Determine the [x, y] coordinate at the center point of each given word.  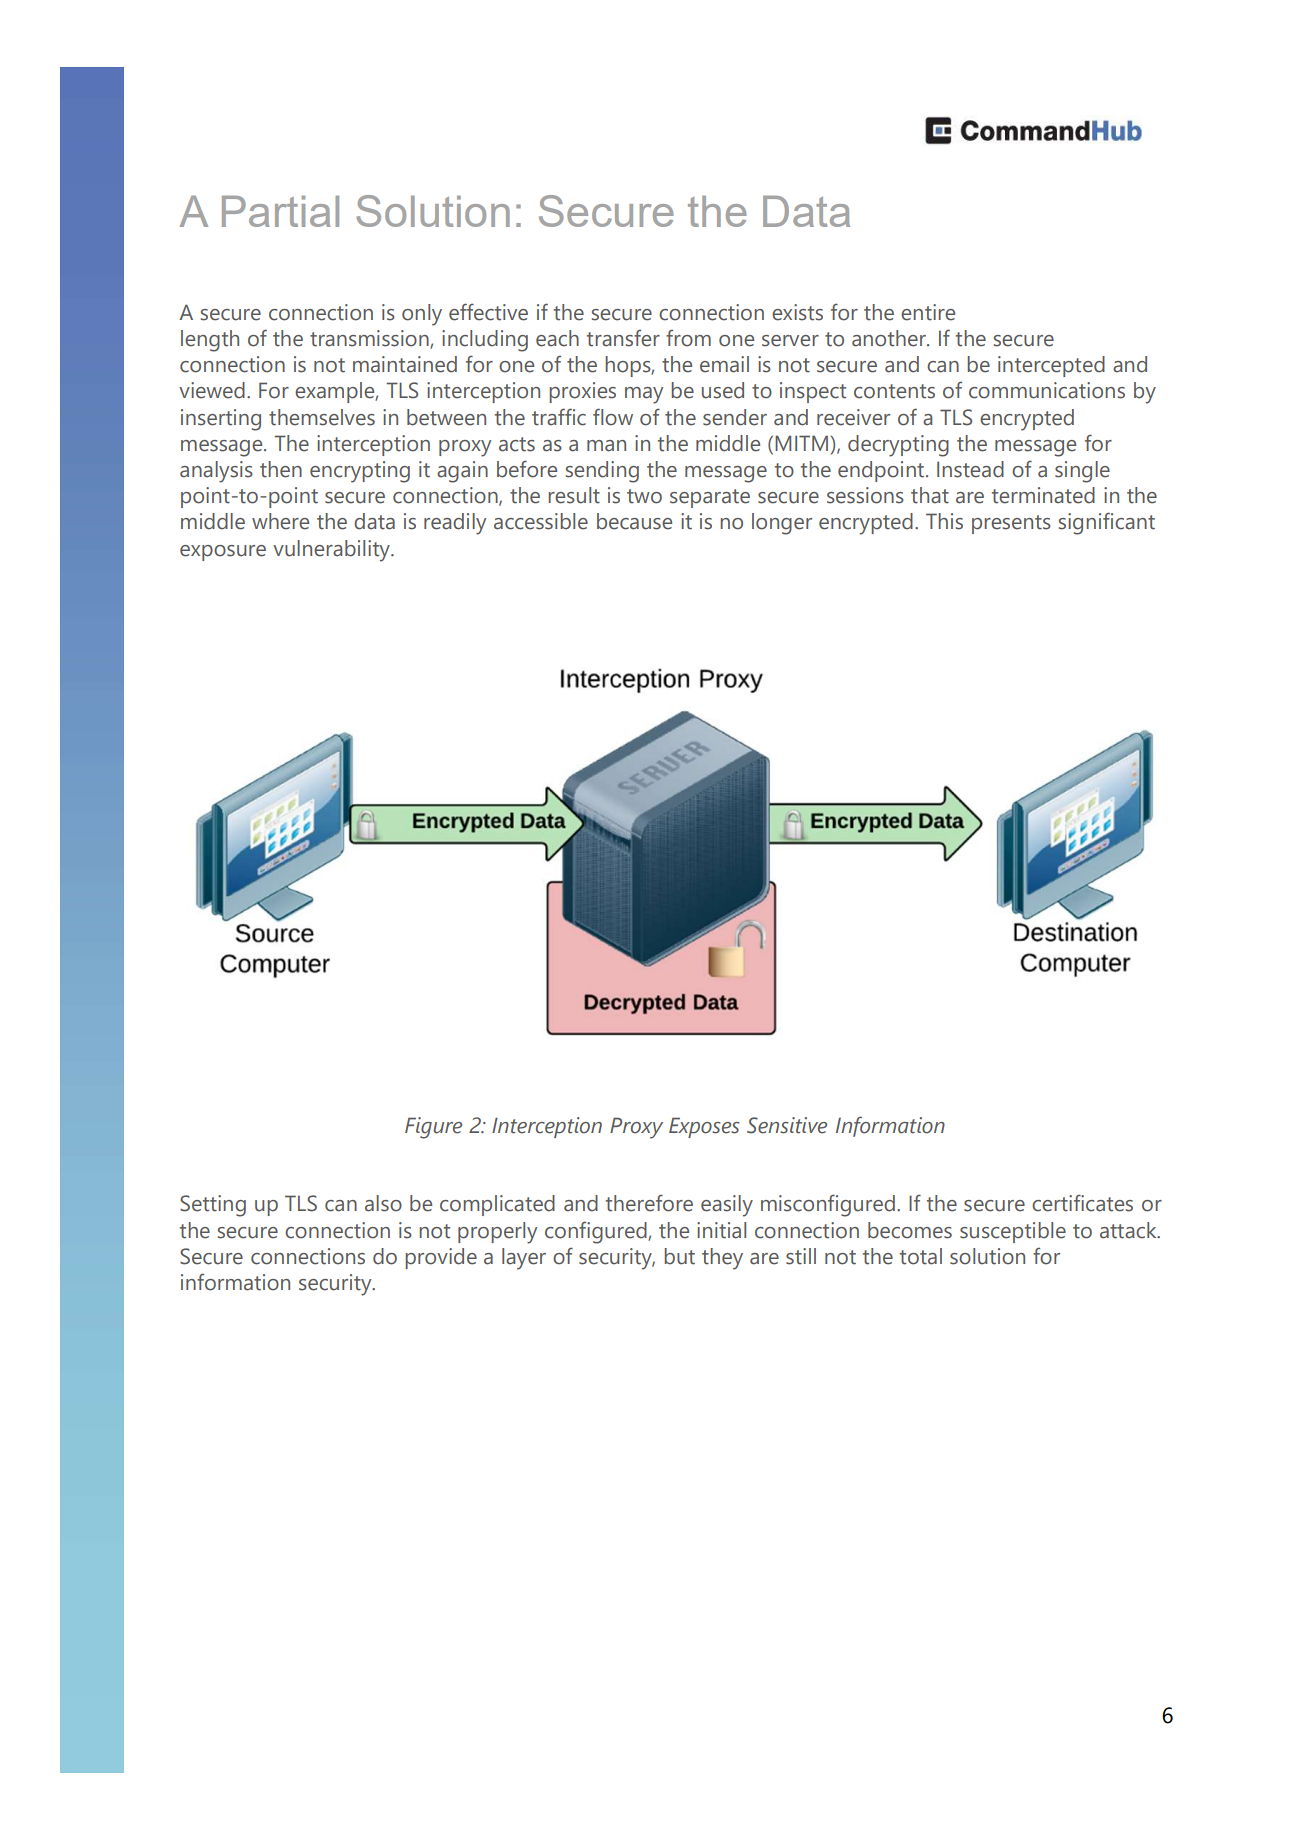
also [383, 1203]
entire [928, 312]
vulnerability [333, 551]
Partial [280, 211]
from [688, 338]
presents [1011, 524]
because [634, 521]
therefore [649, 1203]
